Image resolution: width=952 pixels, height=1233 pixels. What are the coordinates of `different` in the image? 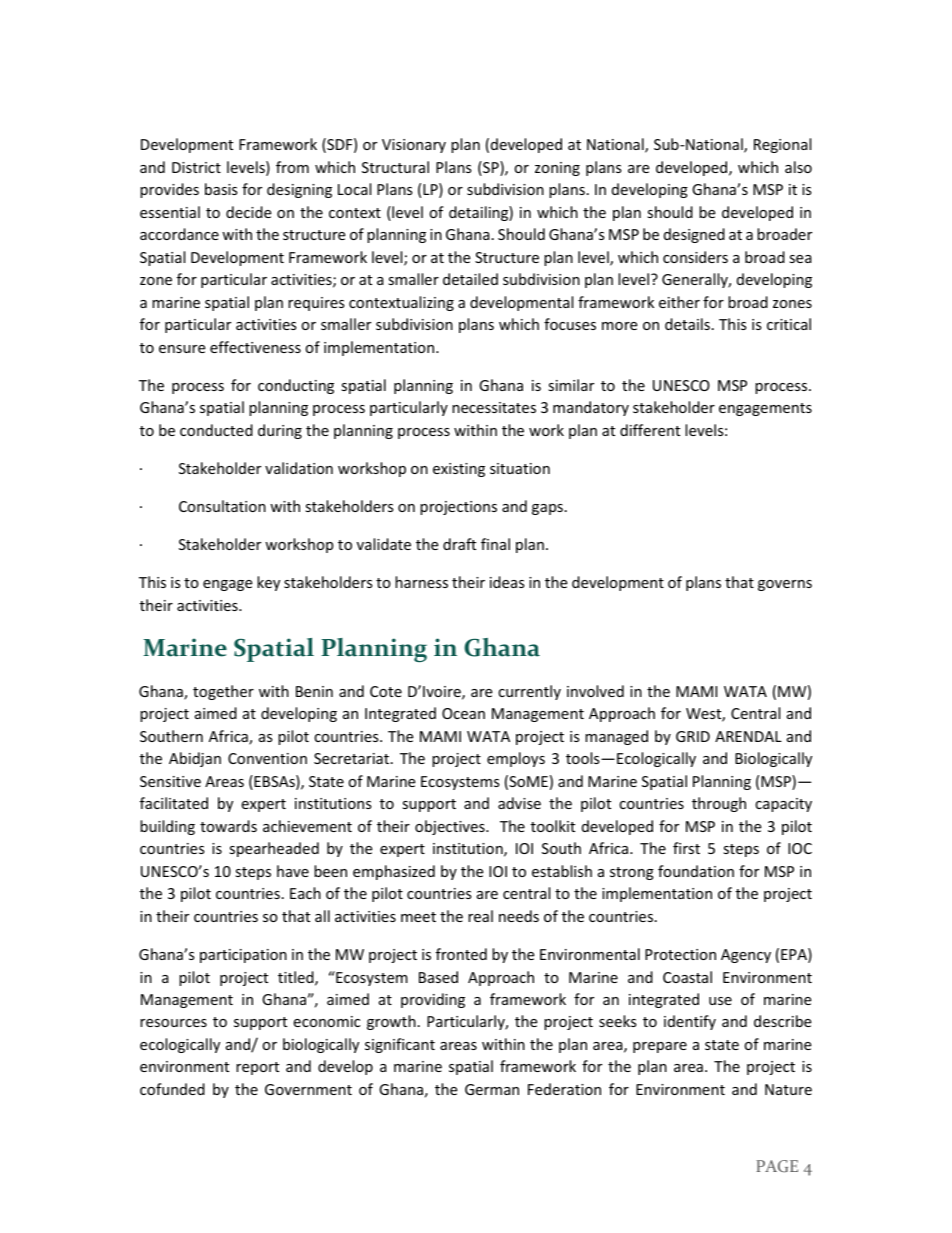 It's located at (650, 430).
